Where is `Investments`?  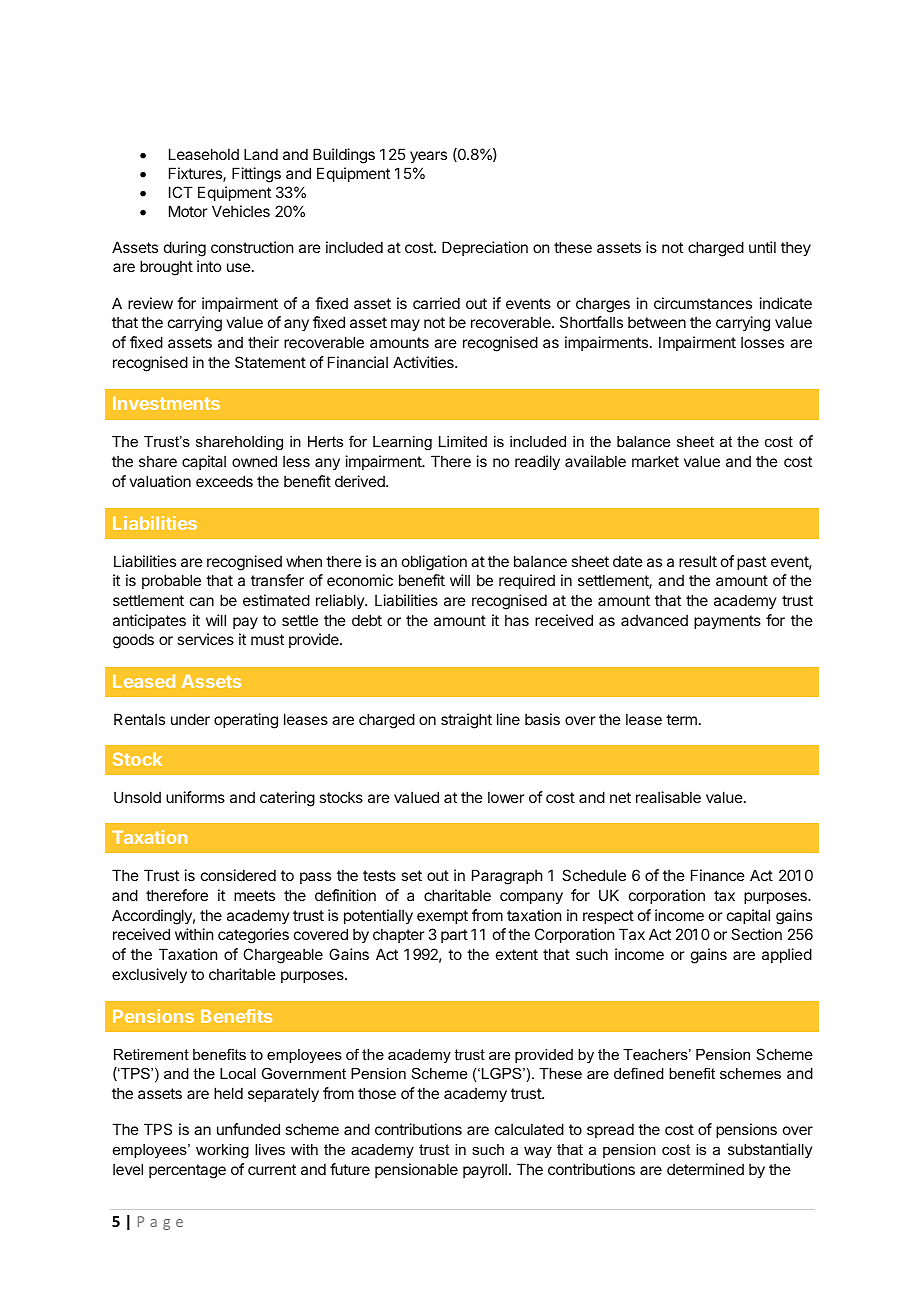
Investments is located at coordinates (166, 403).
